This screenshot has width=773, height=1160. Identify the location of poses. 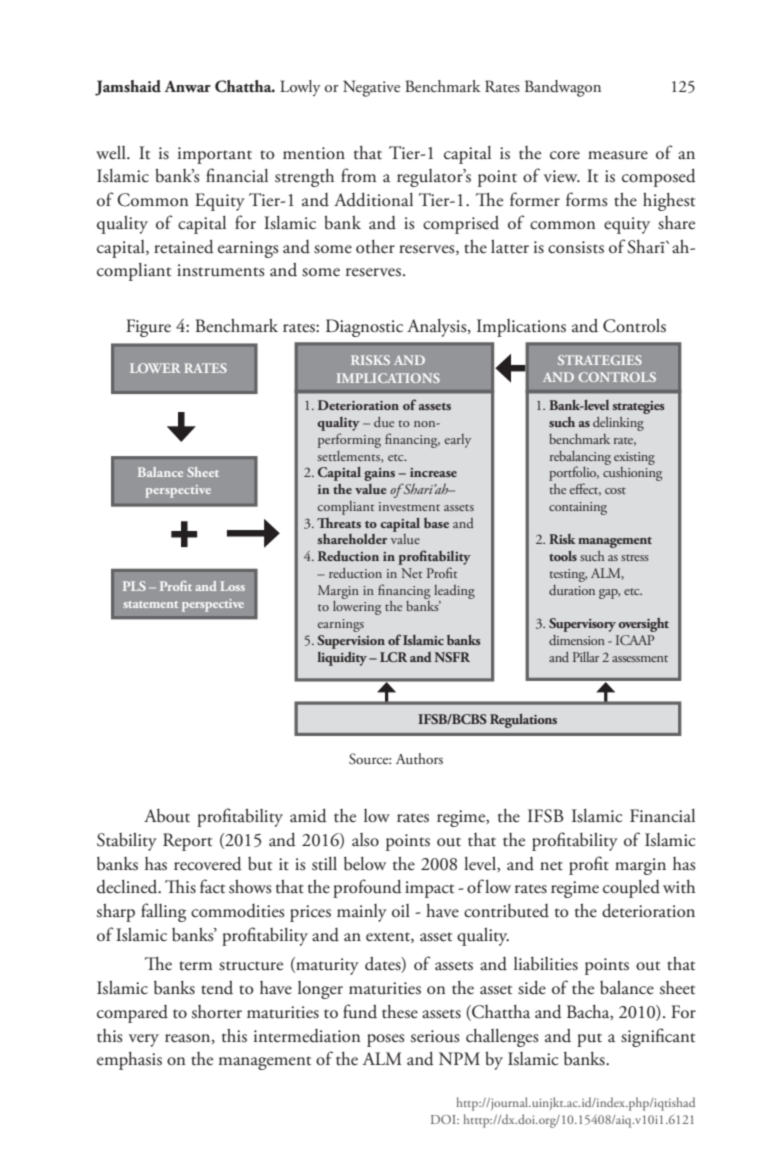
(386, 1040).
